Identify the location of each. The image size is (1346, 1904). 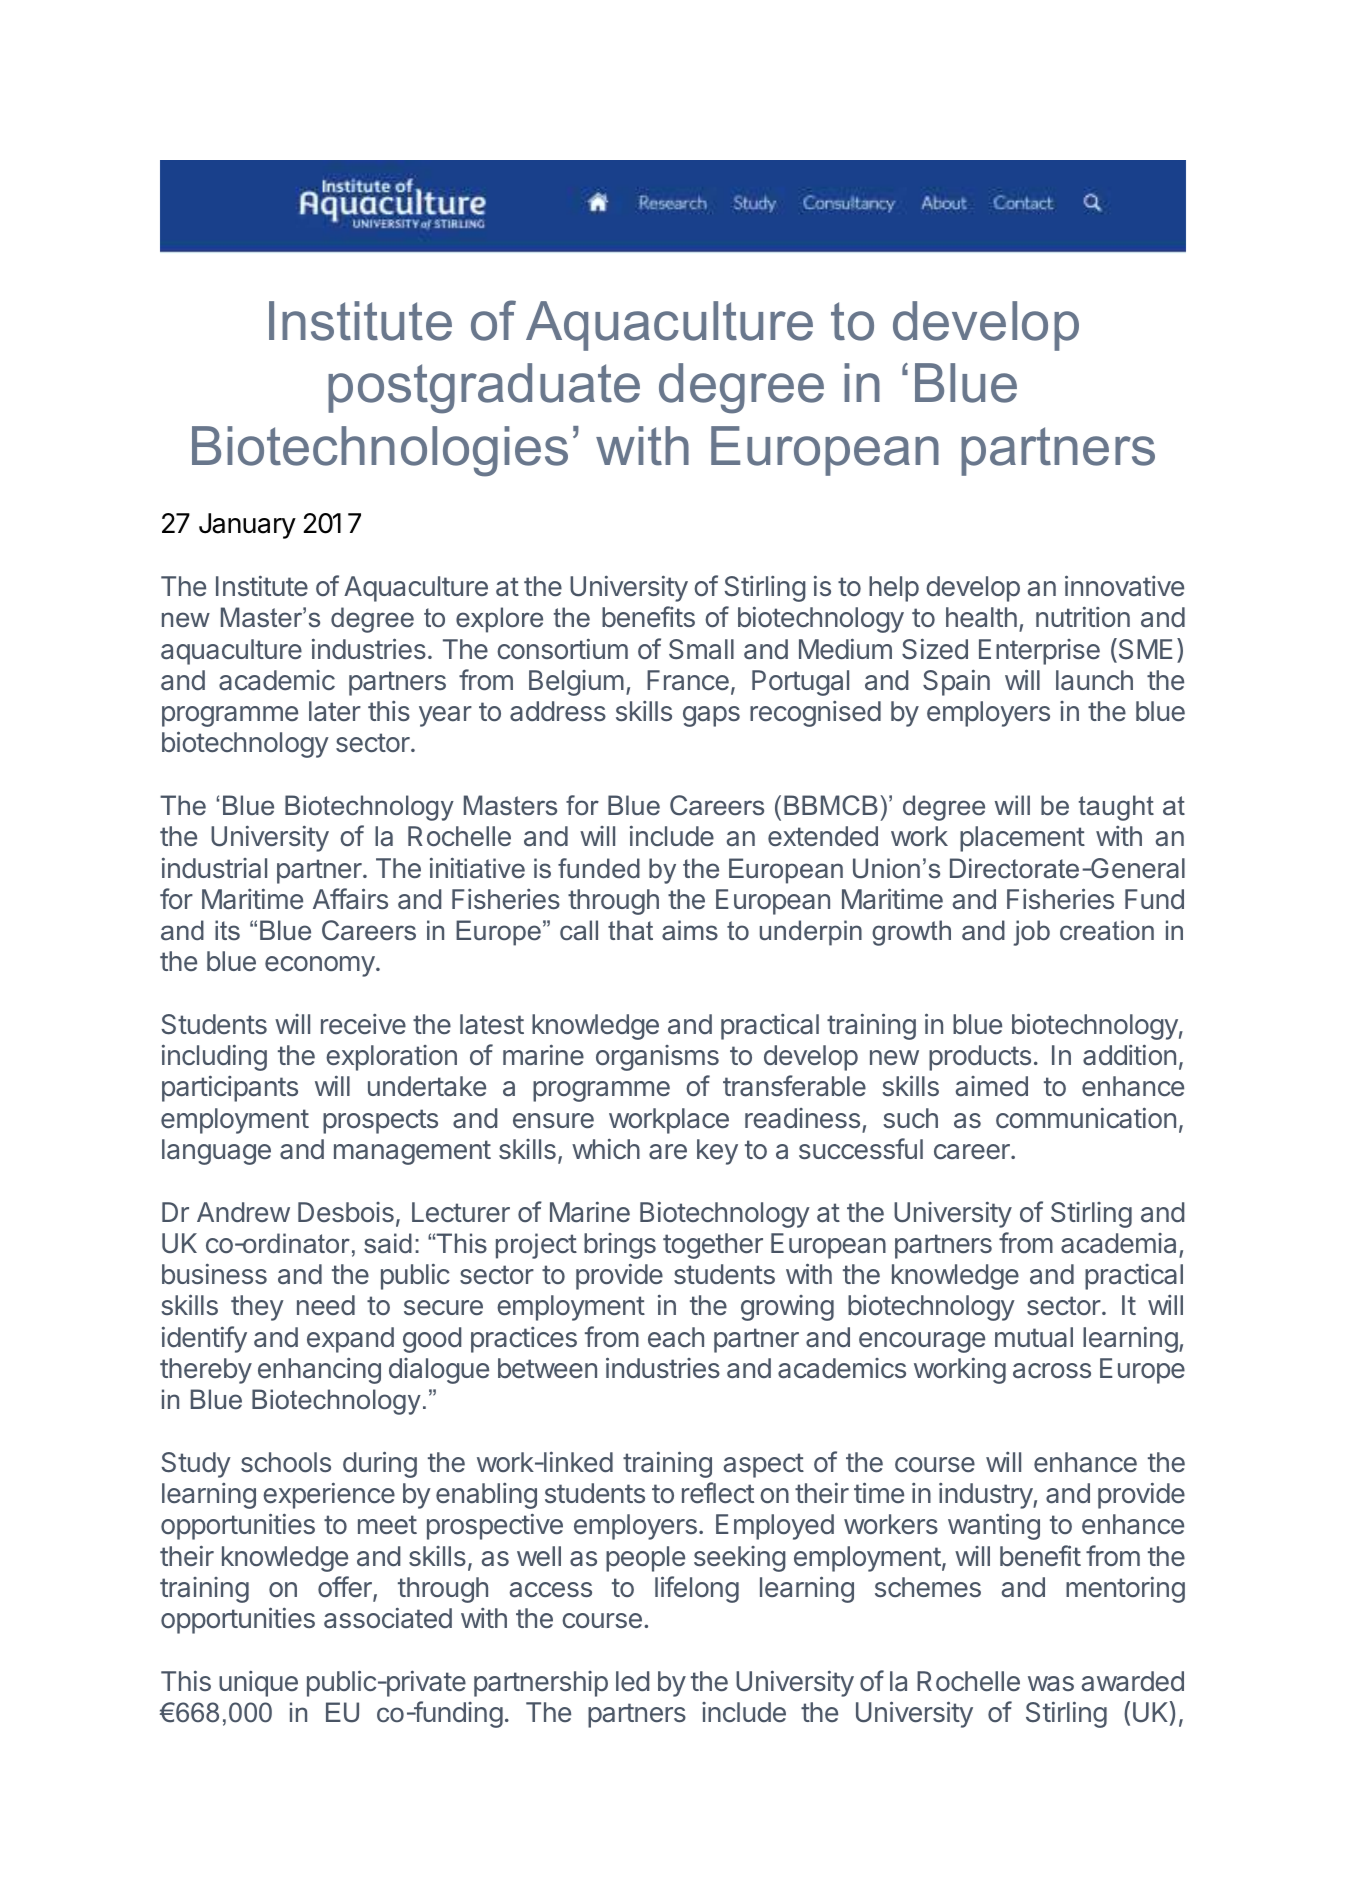
(676, 1337).
